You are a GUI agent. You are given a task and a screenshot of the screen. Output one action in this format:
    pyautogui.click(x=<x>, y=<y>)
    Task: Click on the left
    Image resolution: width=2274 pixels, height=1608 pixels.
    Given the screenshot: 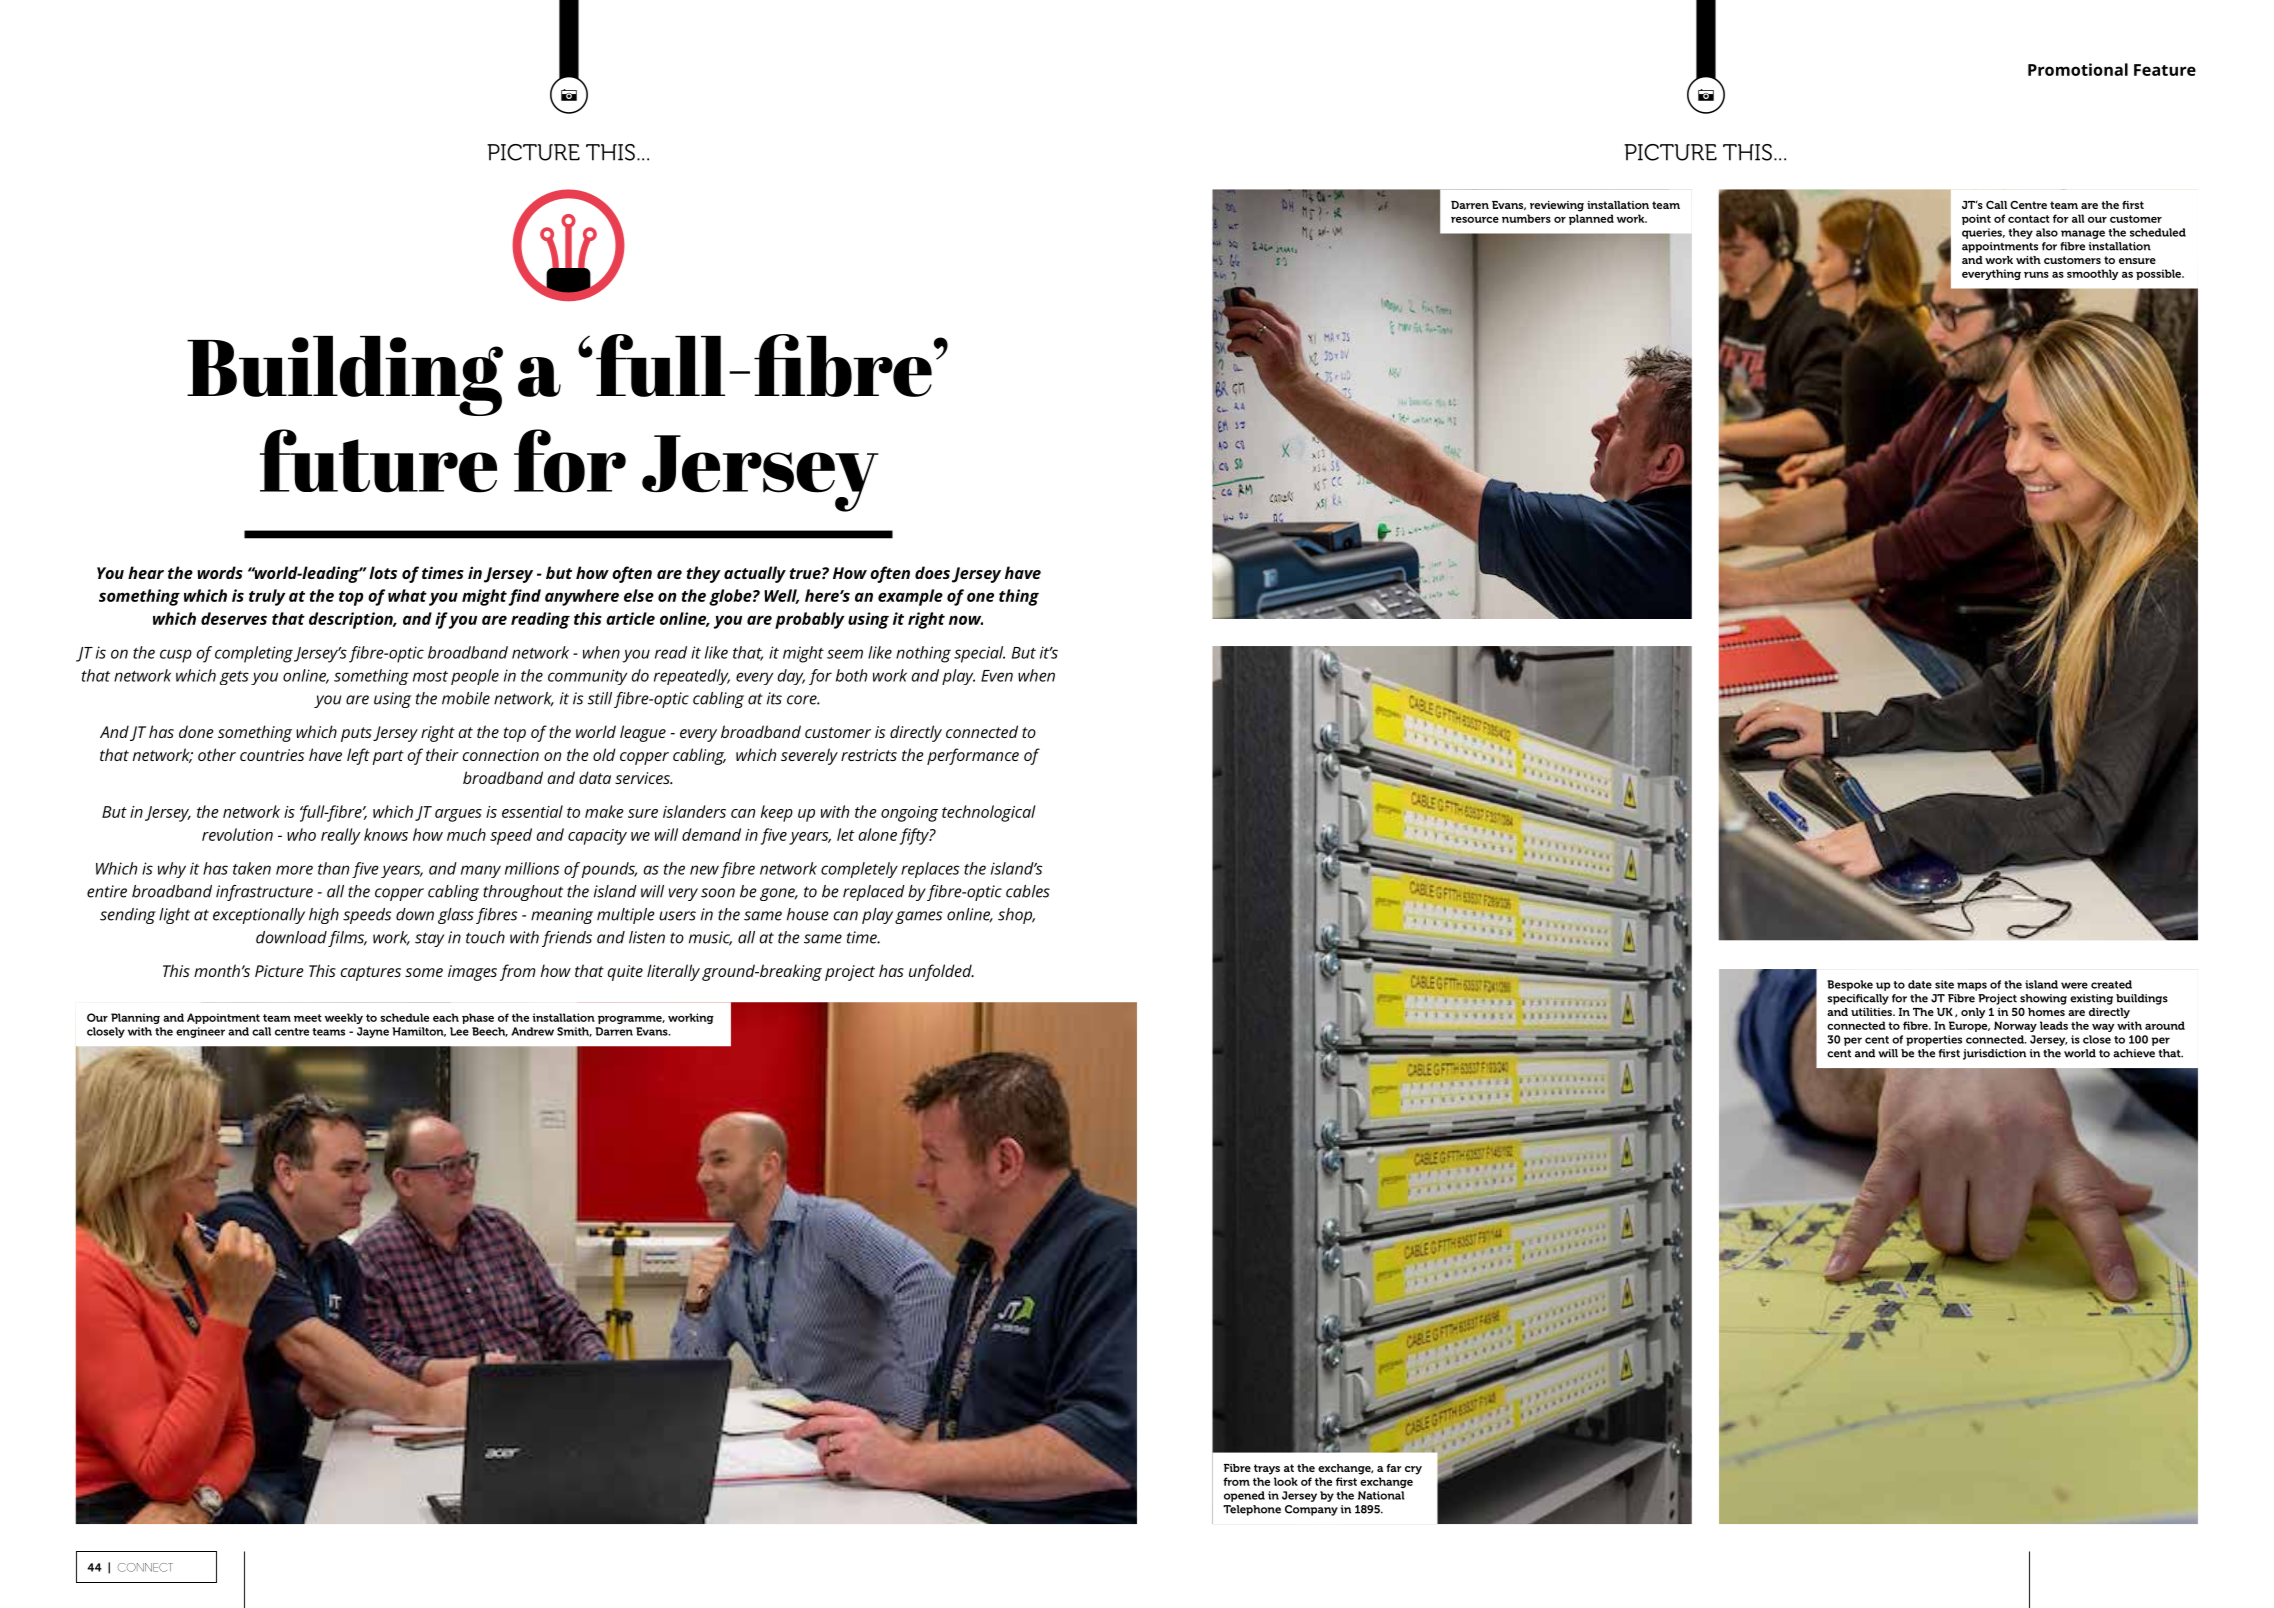 What is the action you would take?
    pyautogui.click(x=358, y=756)
